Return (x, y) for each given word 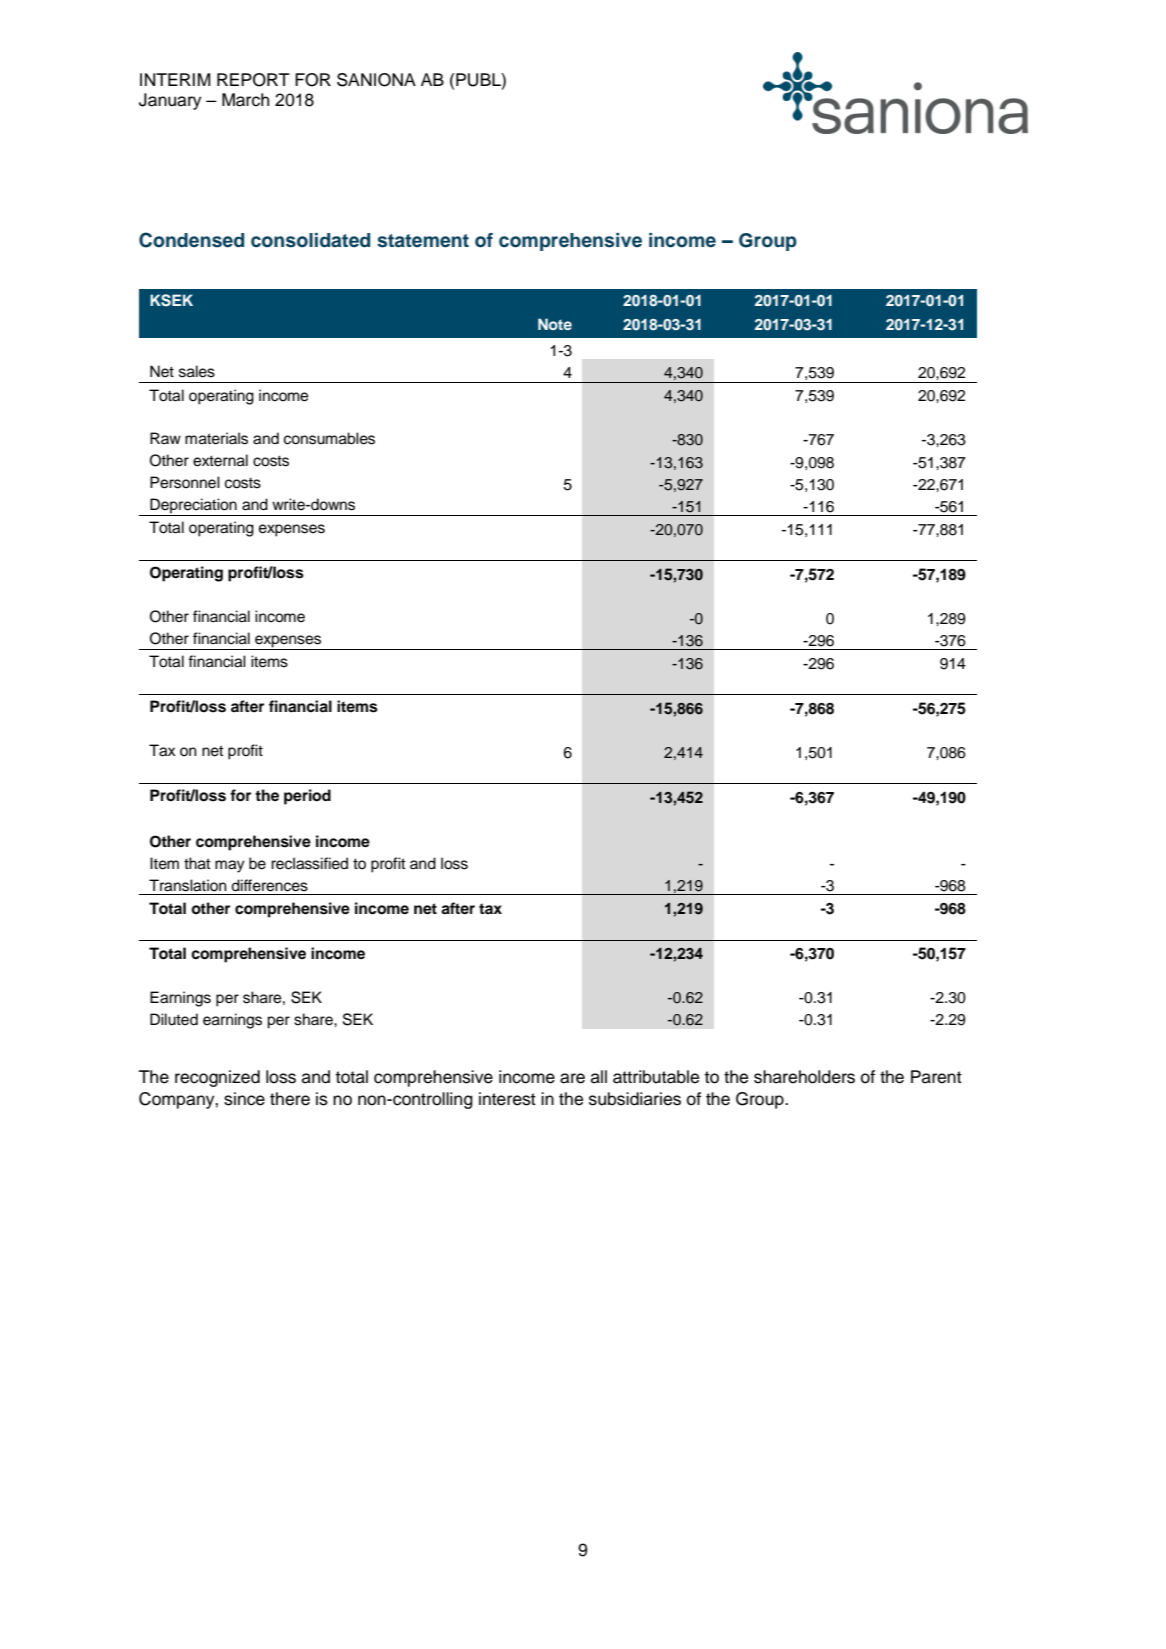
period (307, 797)
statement (423, 241)
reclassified (309, 863)
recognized (217, 1078)
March (245, 100)
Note (555, 324)
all (599, 1077)
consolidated (310, 240)
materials (216, 438)
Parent (936, 1077)
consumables (329, 438)
